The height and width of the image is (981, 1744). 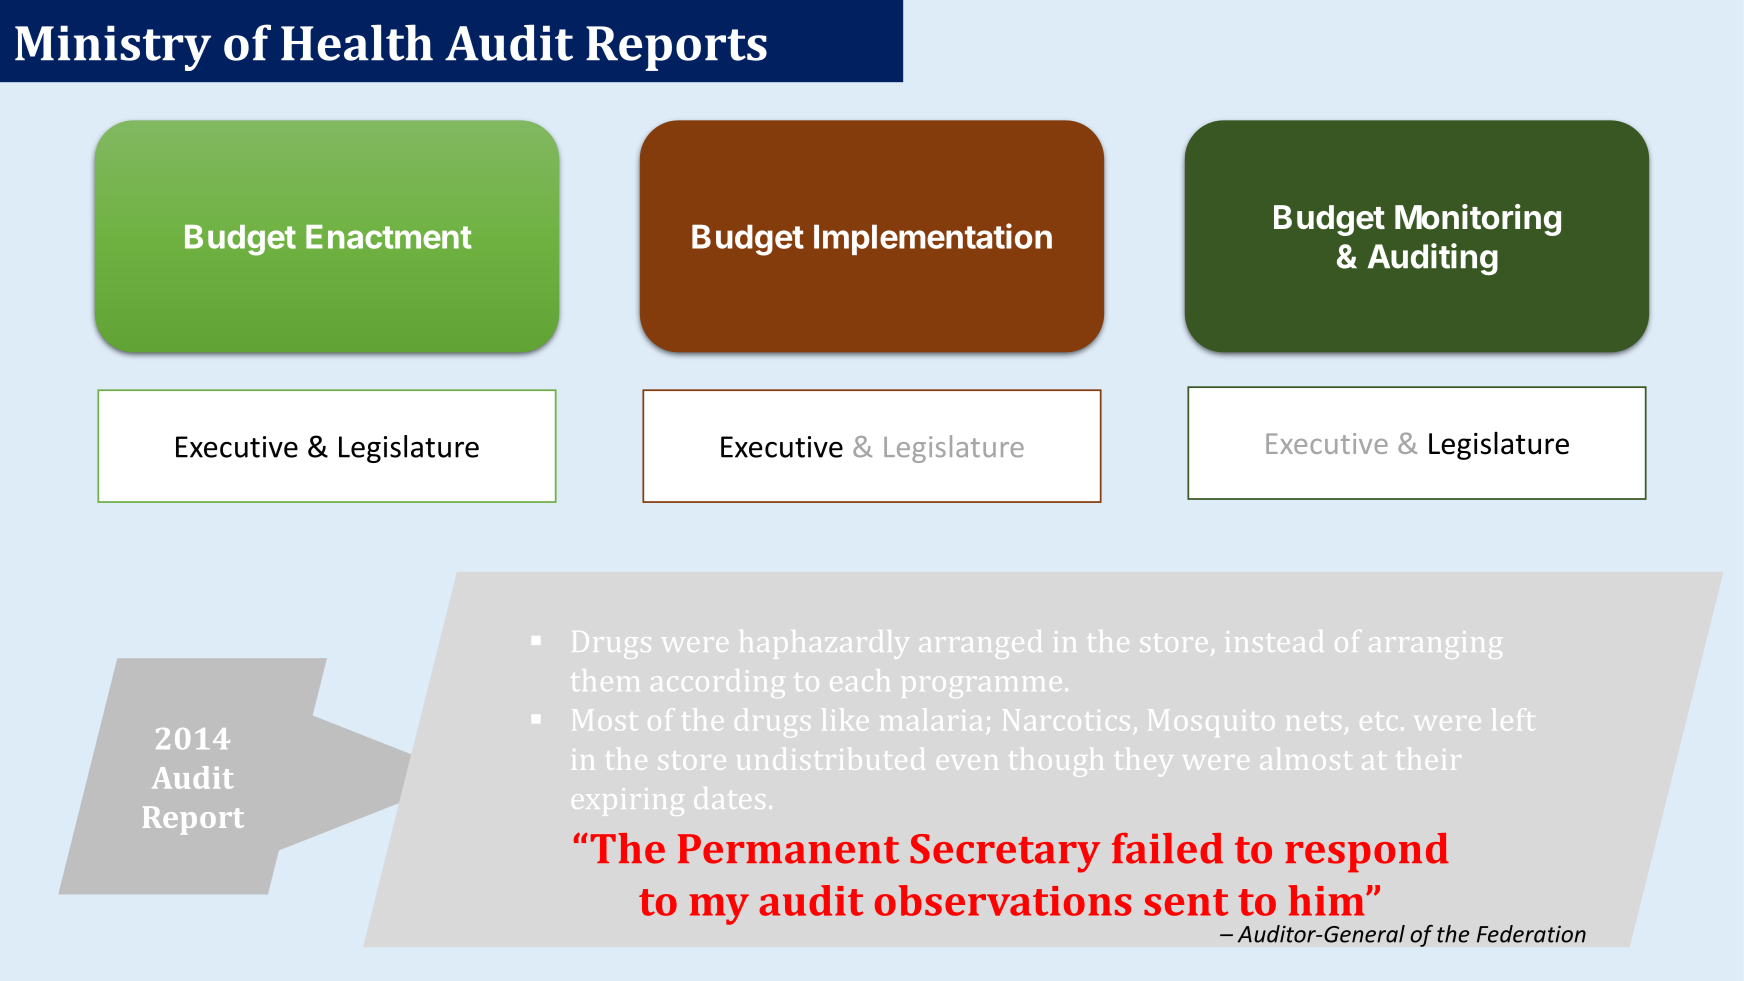 I want to click on Implementation, so click(x=933, y=239).
